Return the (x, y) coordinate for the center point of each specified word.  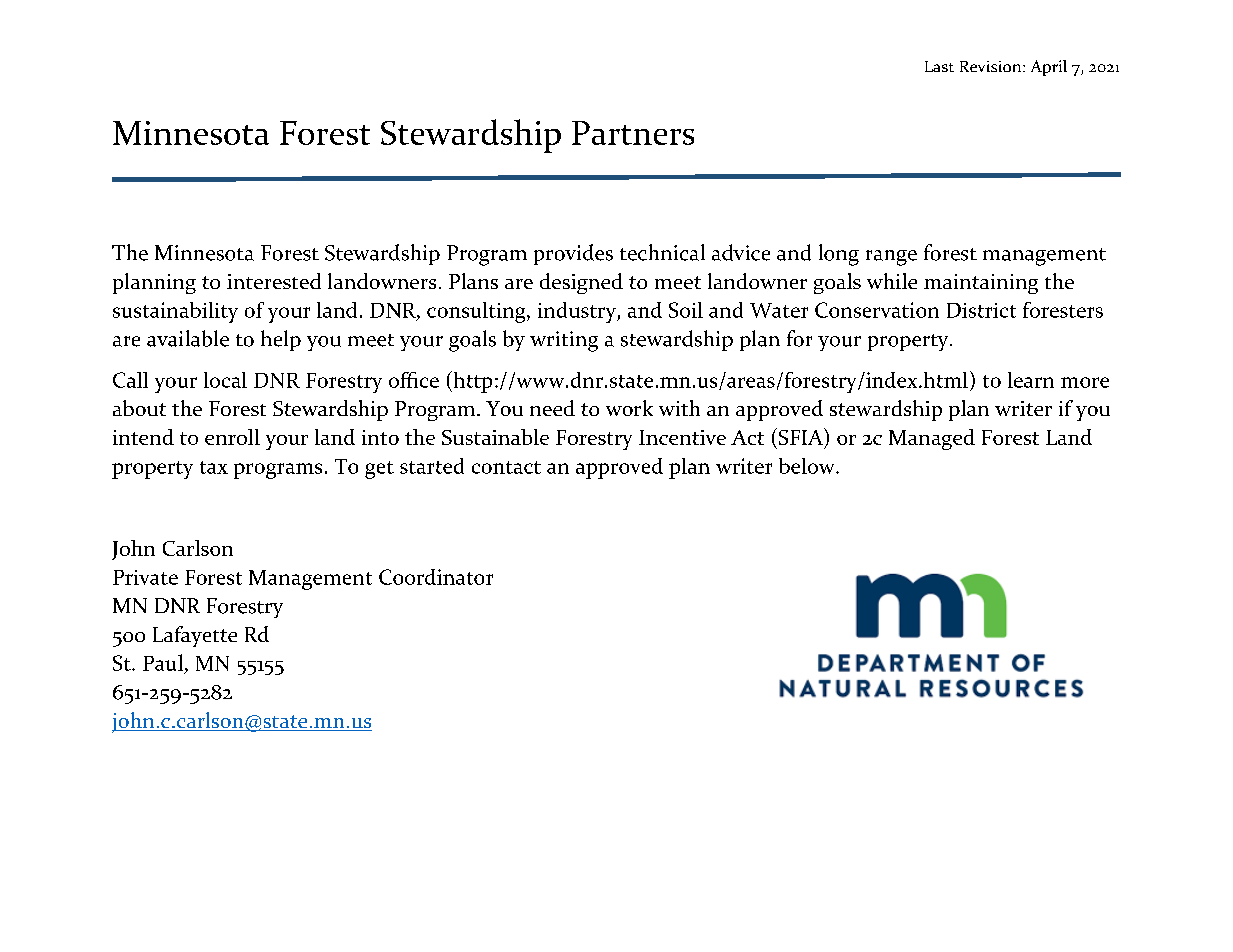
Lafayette (195, 636)
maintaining (981, 284)
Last (939, 66)
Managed (932, 439)
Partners (633, 133)
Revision (992, 66)
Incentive (682, 437)
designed (581, 283)
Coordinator (436, 577)
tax (214, 467)
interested (274, 281)
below (808, 466)
